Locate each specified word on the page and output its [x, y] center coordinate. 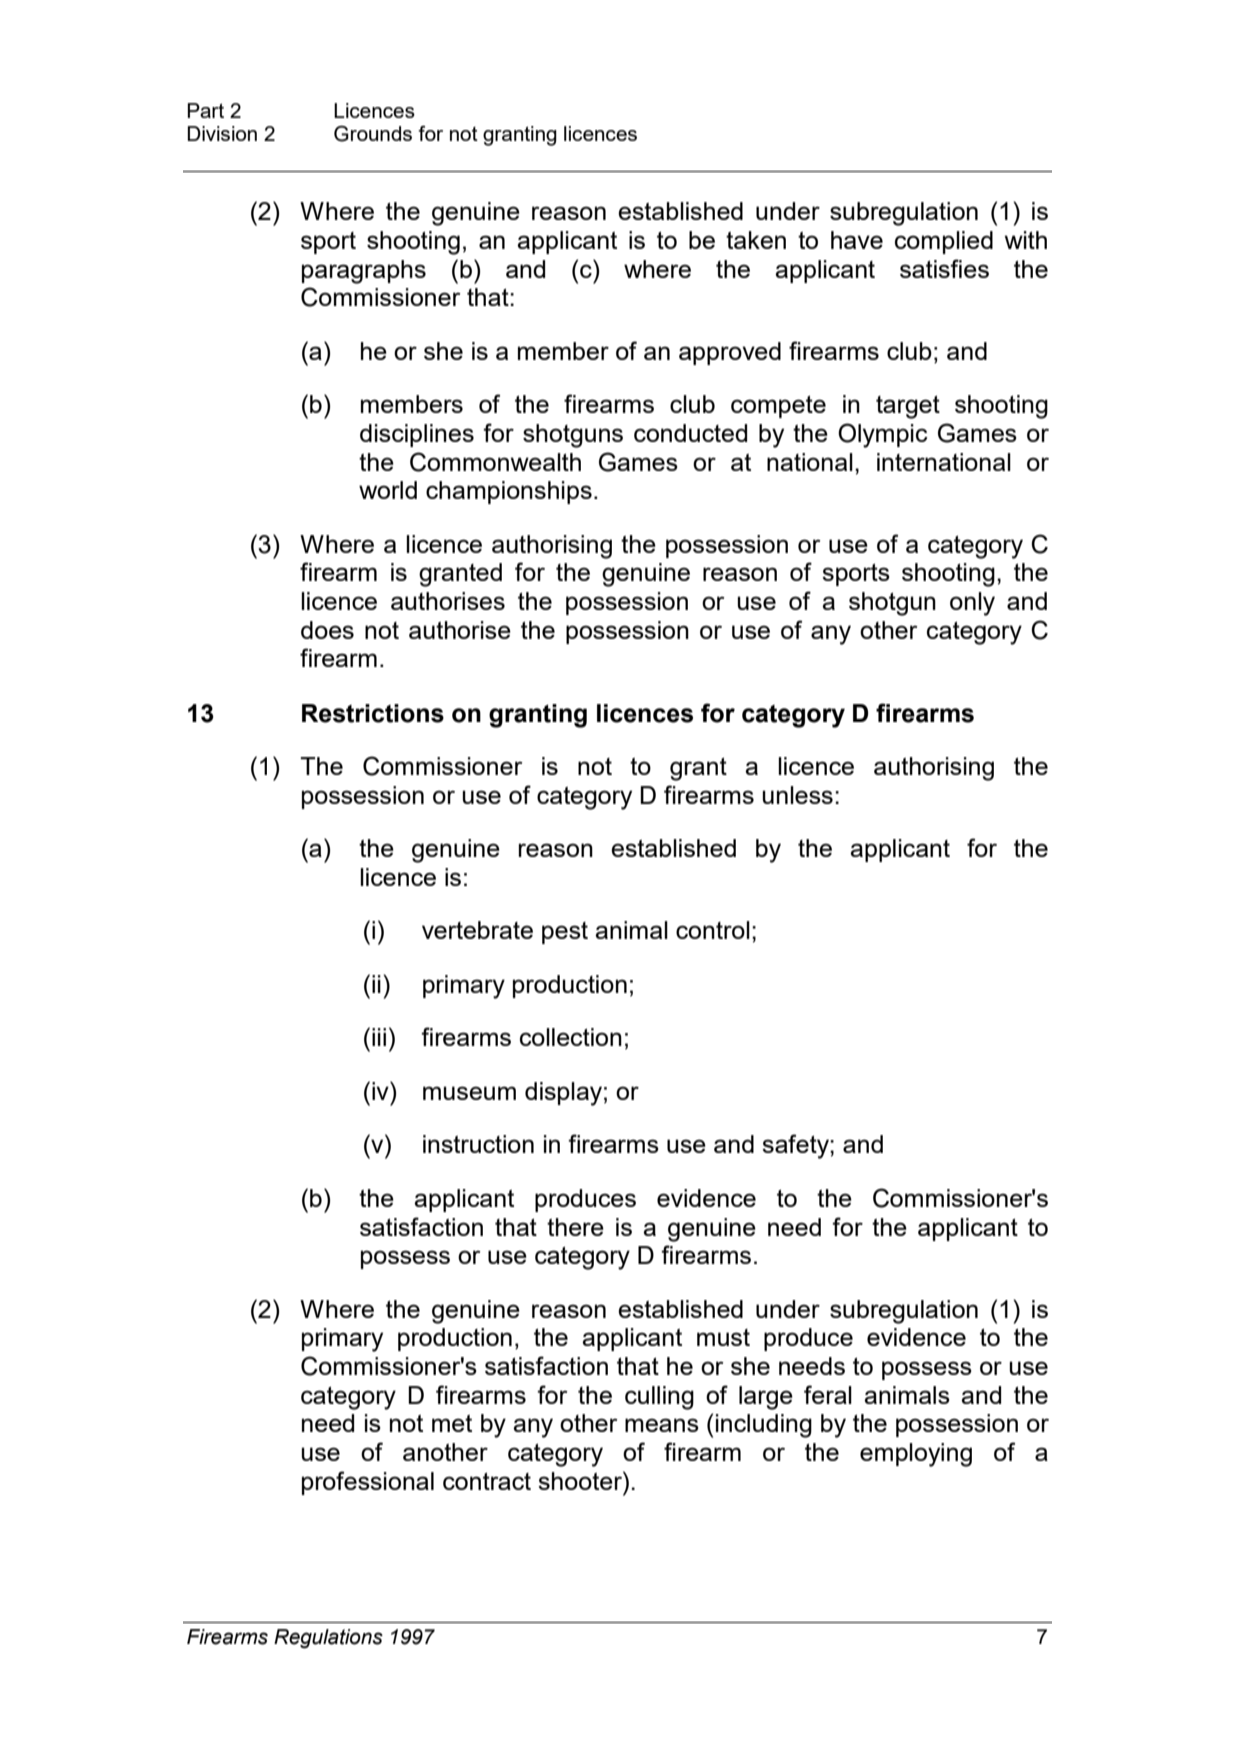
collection [571, 1037]
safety [796, 1146]
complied [944, 242]
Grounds [373, 134]
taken [756, 240]
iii [379, 1037]
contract [487, 1481]
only [972, 604]
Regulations [328, 1639]
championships [509, 492]
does [327, 630]
